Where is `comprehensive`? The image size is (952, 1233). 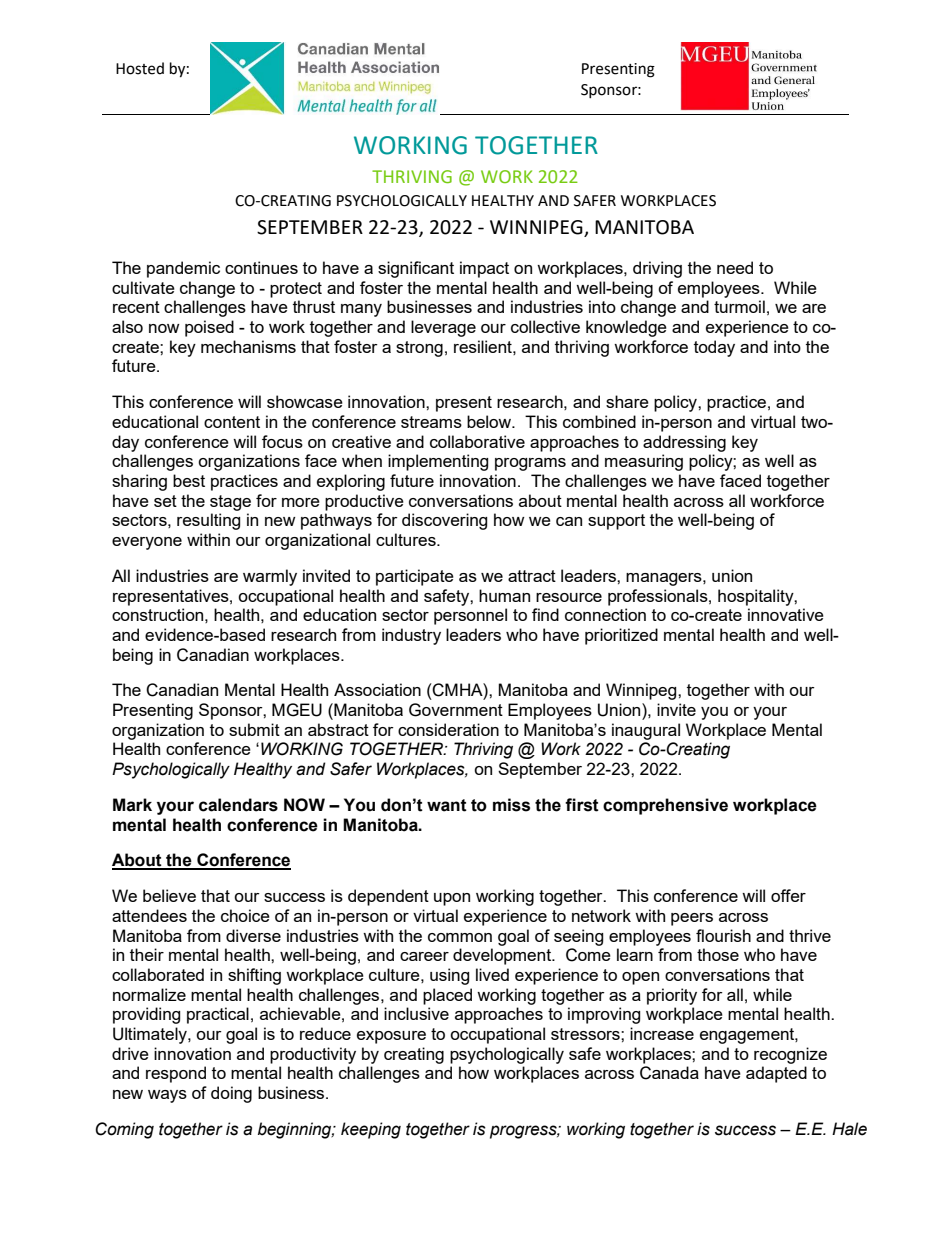 comprehensive is located at coordinates (665, 806).
